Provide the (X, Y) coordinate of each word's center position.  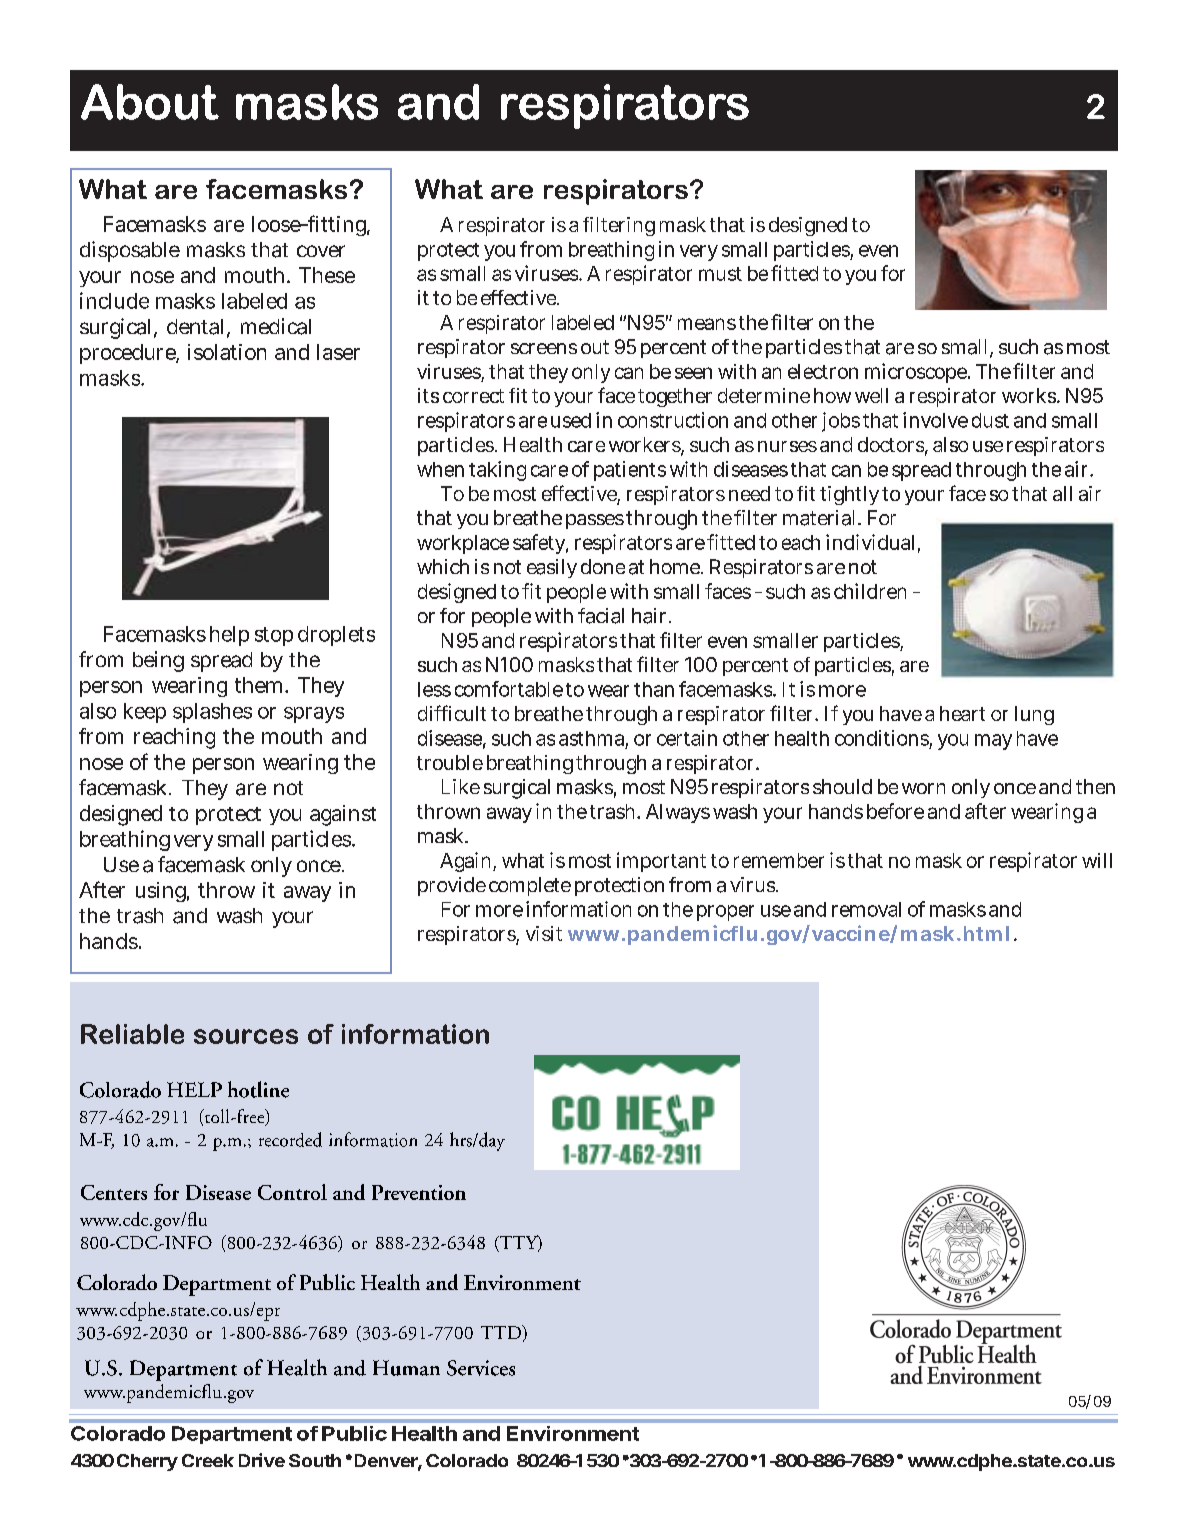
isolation (227, 352)
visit (544, 933)
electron (823, 371)
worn (923, 788)
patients (630, 471)
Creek (208, 1460)
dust (990, 420)
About (150, 102)
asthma (593, 739)
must (720, 274)
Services (481, 1368)
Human (406, 1368)
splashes (212, 713)
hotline (258, 1089)
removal (866, 909)
